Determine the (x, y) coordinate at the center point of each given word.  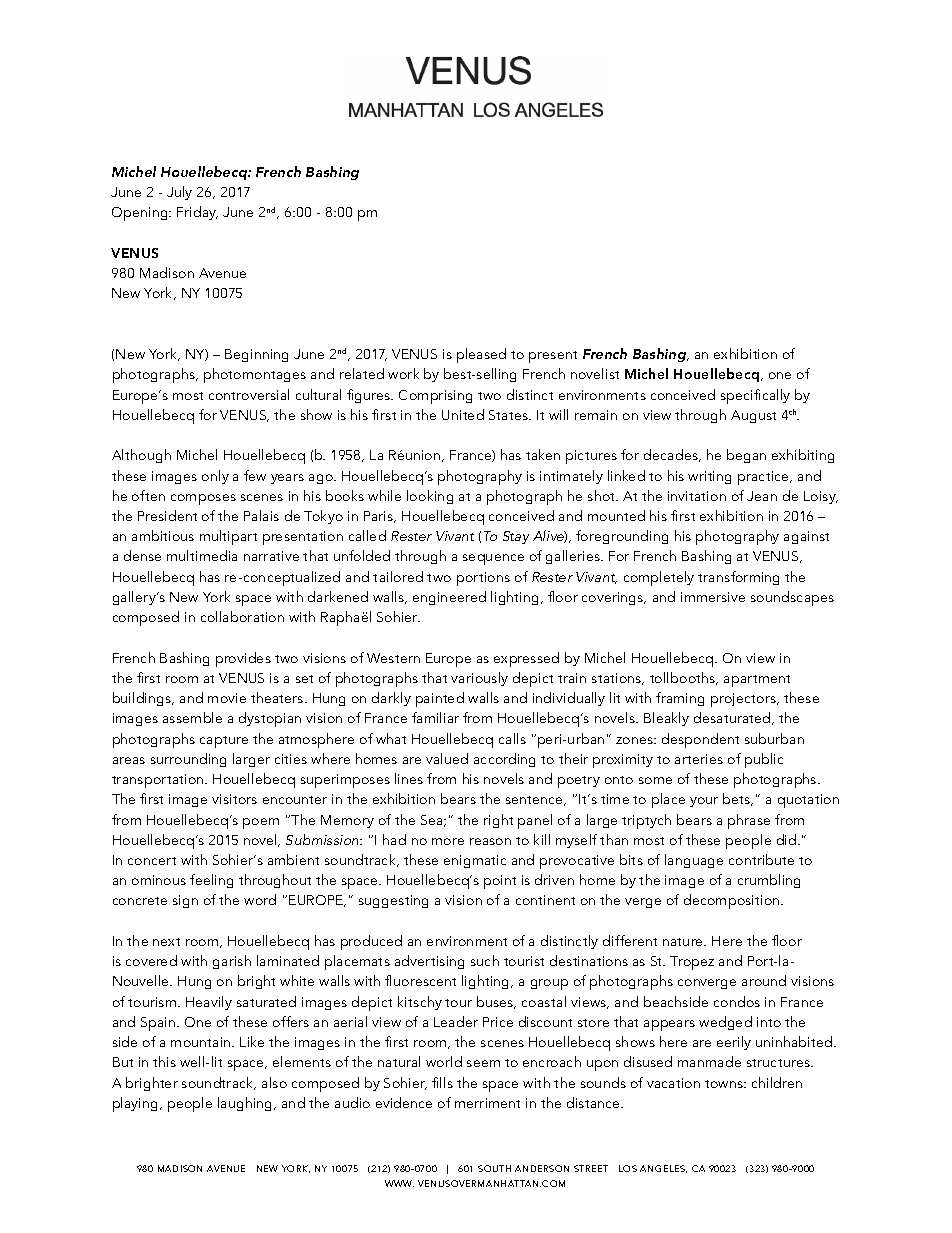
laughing (246, 1104)
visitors (234, 799)
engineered (449, 598)
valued (447, 758)
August (753, 416)
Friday (197, 213)
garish (232, 962)
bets (738, 799)
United (463, 414)
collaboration (242, 616)
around (764, 980)
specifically (755, 396)
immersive (713, 597)
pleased (481, 355)
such (485, 960)
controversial (249, 394)
